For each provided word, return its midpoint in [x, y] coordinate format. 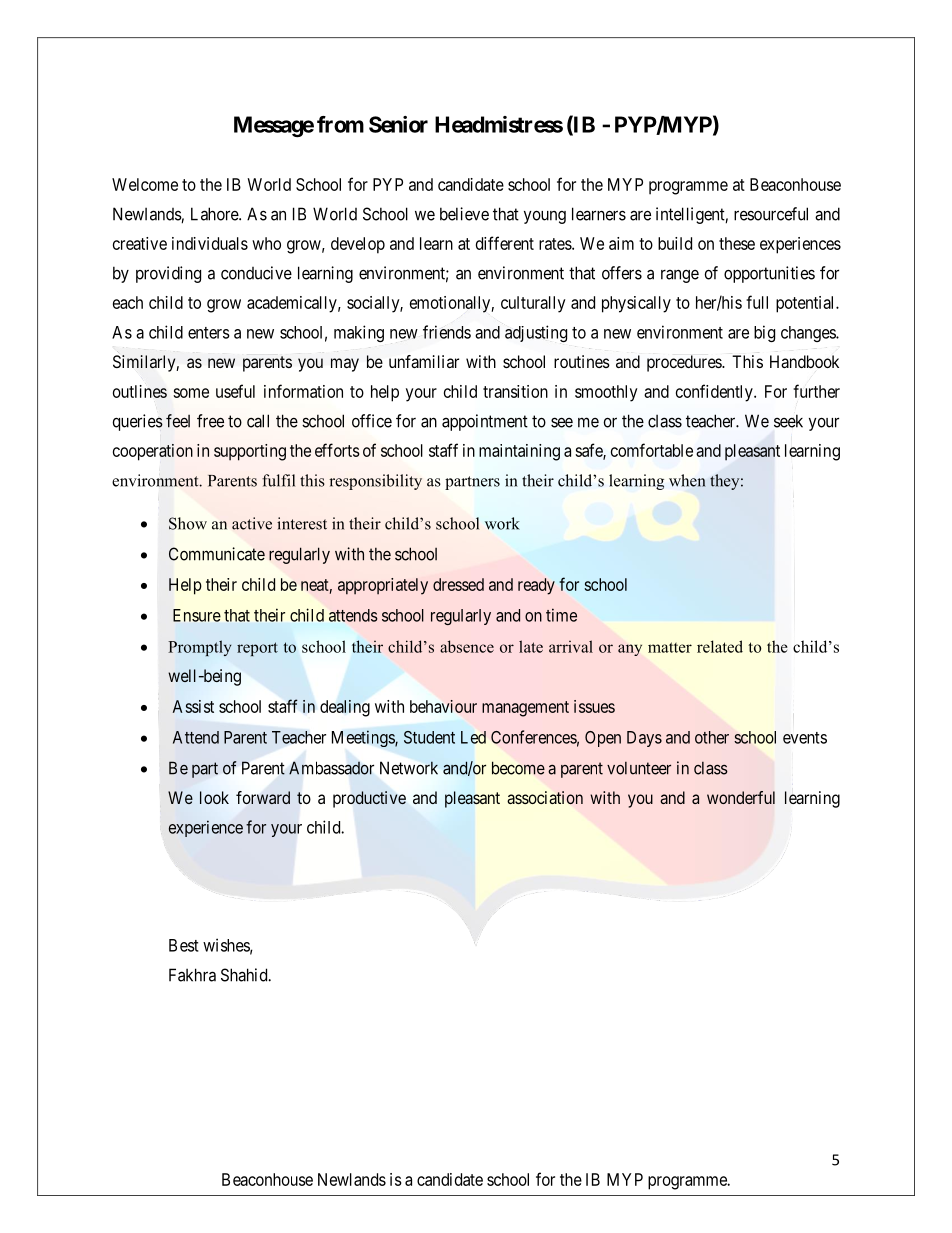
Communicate [217, 554]
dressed [458, 584]
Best [184, 945]
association [545, 797]
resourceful [771, 214]
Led [473, 737]
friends [447, 332]
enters [209, 333]
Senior [398, 124]
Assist [193, 706]
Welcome [145, 184]
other [712, 737]
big [764, 333]
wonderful [741, 797]
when [687, 480]
